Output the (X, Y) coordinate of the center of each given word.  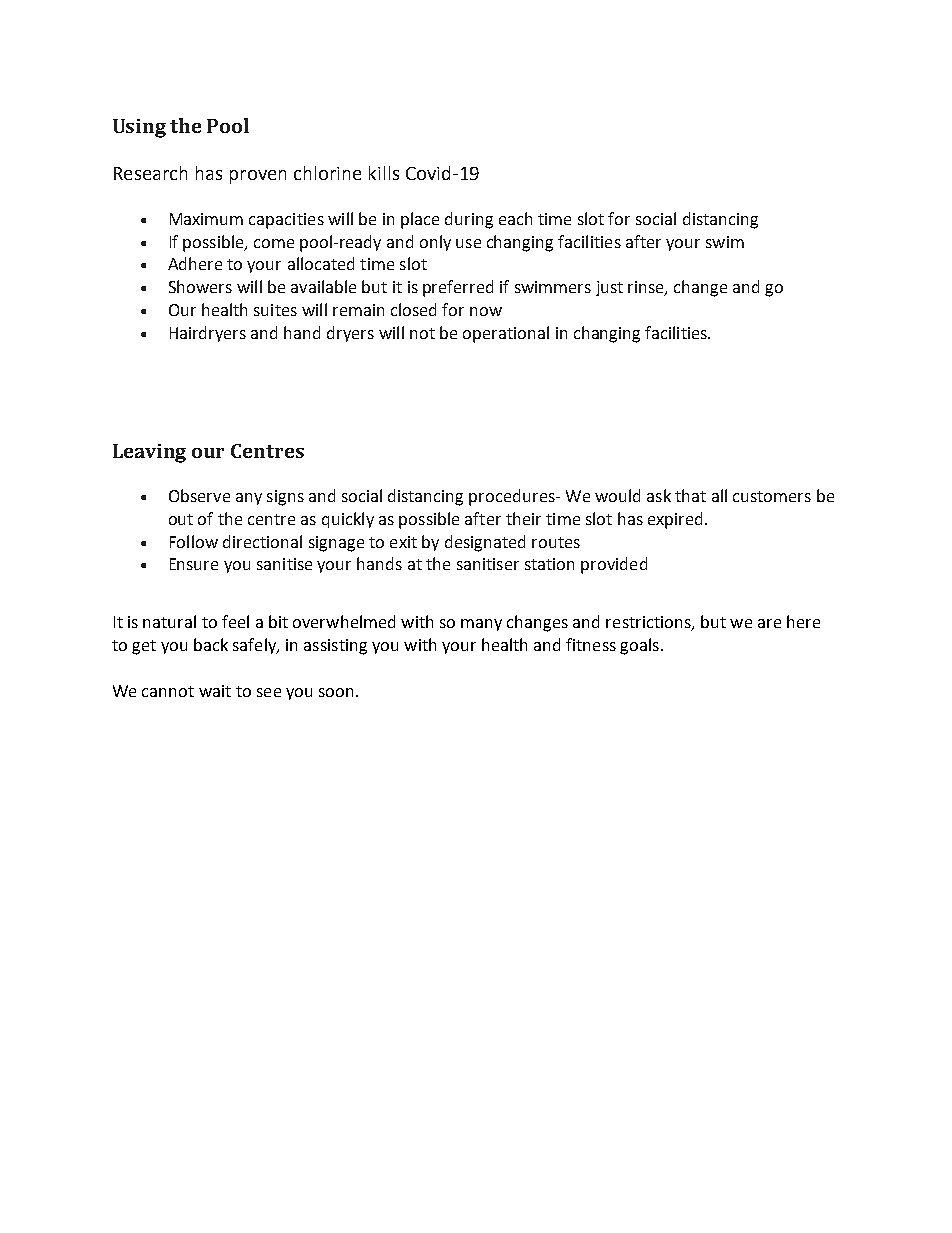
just (609, 288)
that (690, 495)
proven (258, 177)
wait (215, 691)
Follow (194, 541)
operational (506, 334)
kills (384, 173)
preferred (458, 288)
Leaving (149, 453)
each (515, 218)
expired (675, 520)
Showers (200, 286)
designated (485, 543)
